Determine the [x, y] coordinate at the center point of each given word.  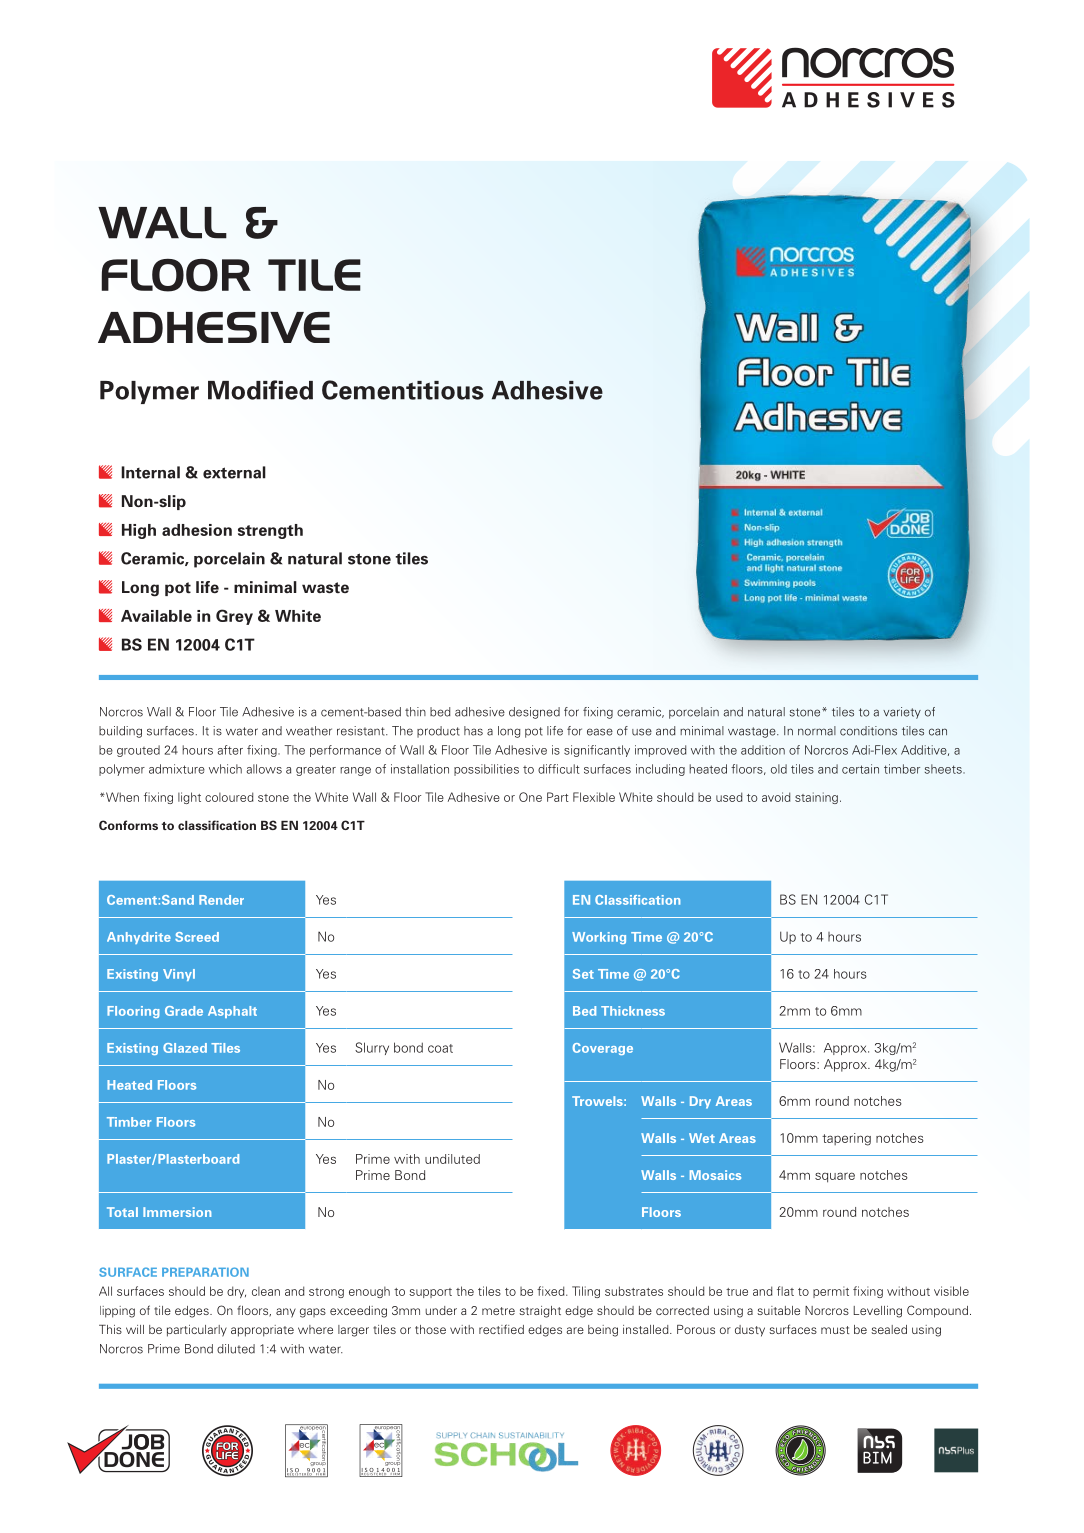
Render [221, 900]
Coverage [603, 1049]
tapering [846, 1139]
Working [599, 938]
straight [540, 1312]
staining [816, 798]
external [234, 472]
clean [266, 1291]
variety [902, 713]
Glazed [185, 1048]
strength [270, 531]
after [230, 750]
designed [534, 713]
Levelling [878, 1312]
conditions [868, 731]
